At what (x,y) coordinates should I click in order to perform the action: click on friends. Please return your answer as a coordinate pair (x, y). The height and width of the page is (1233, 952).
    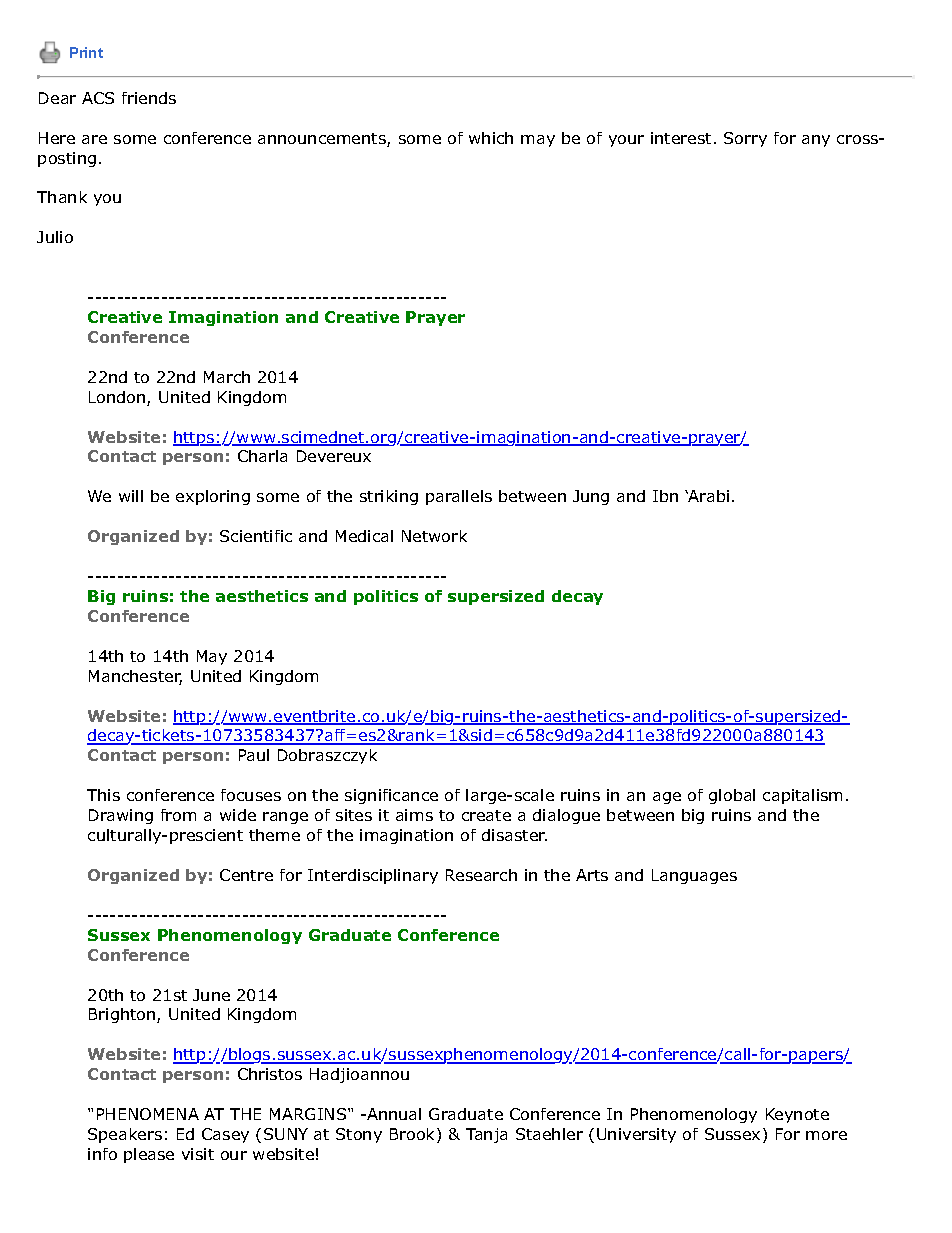
    Looking at the image, I should click on (149, 98).
